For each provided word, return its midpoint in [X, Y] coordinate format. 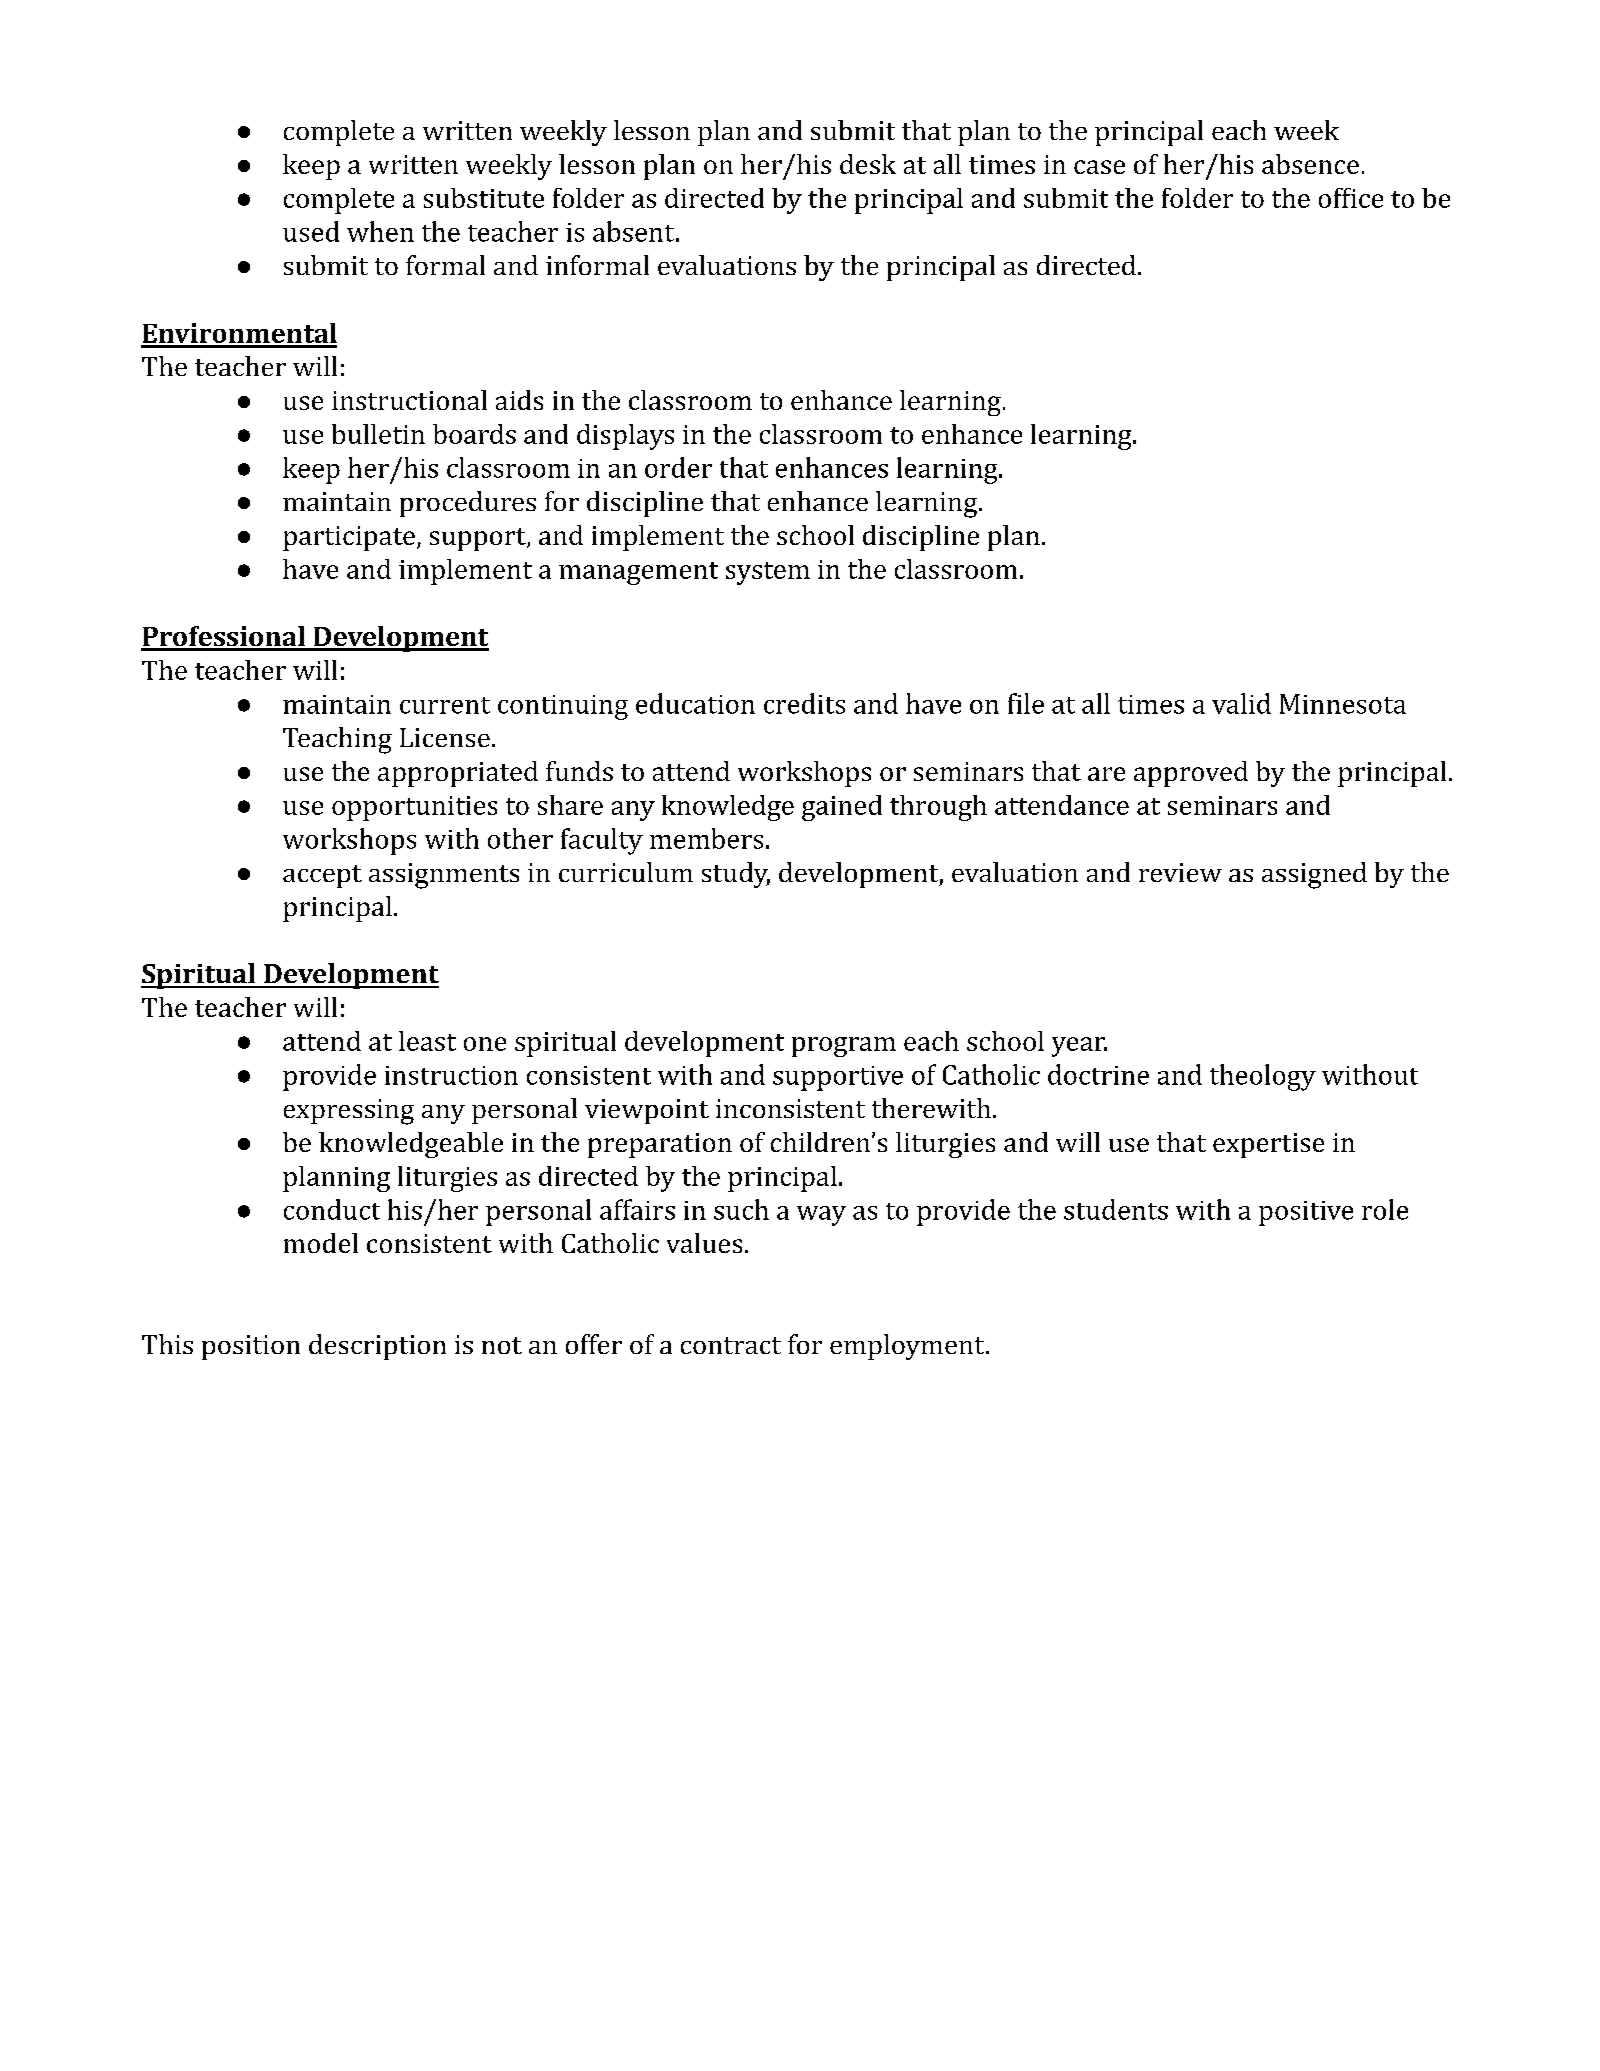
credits [804, 703]
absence [1310, 164]
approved [1191, 774]
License [445, 737]
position [251, 1347]
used [311, 231]
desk [868, 164]
